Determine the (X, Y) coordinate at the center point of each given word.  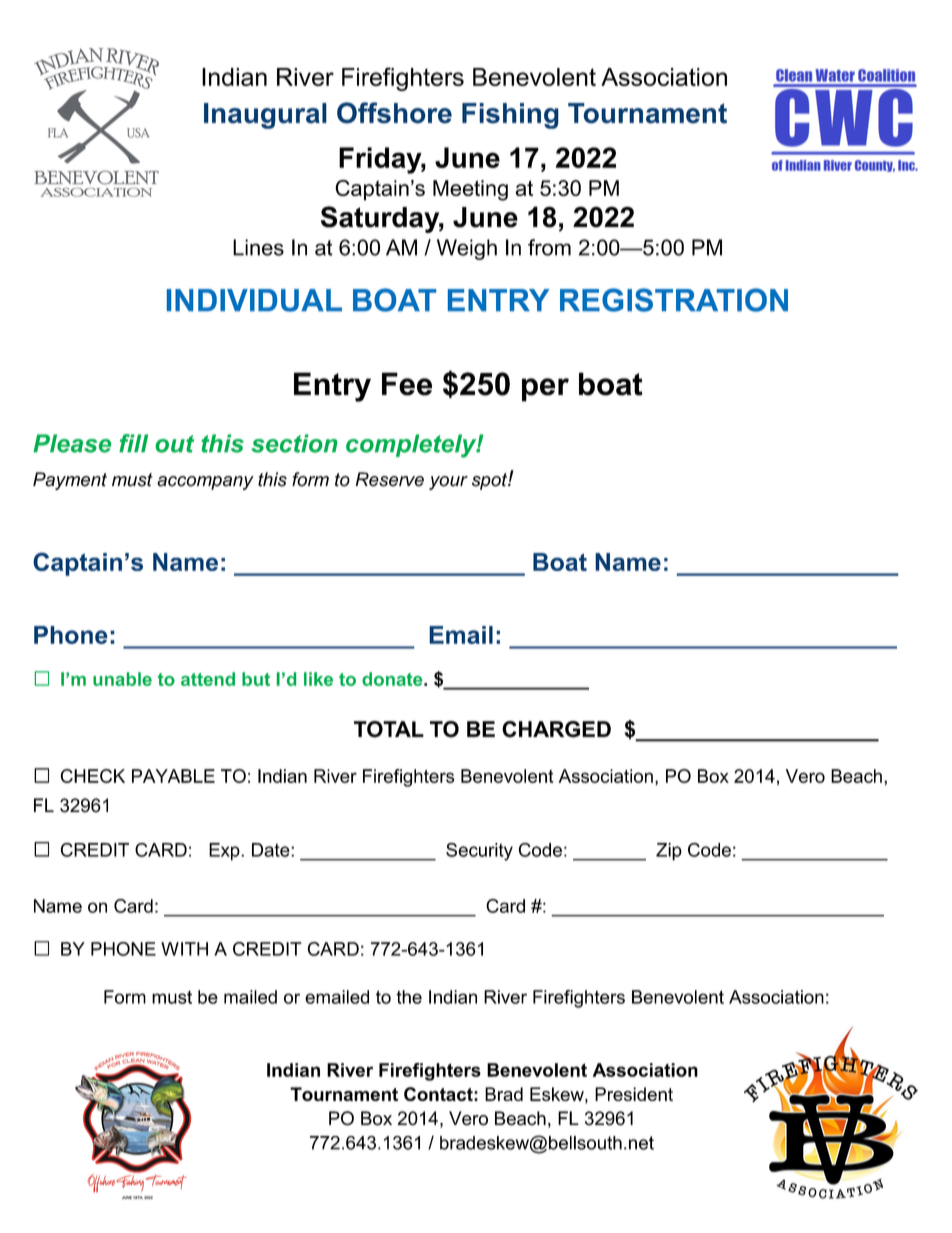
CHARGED (556, 729)
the (409, 997)
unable (122, 679)
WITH (184, 949)
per (545, 390)
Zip (669, 852)
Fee (407, 384)
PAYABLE (173, 776)
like (318, 679)
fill (133, 443)
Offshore (394, 113)
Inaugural (265, 116)
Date (272, 850)
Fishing (510, 116)
